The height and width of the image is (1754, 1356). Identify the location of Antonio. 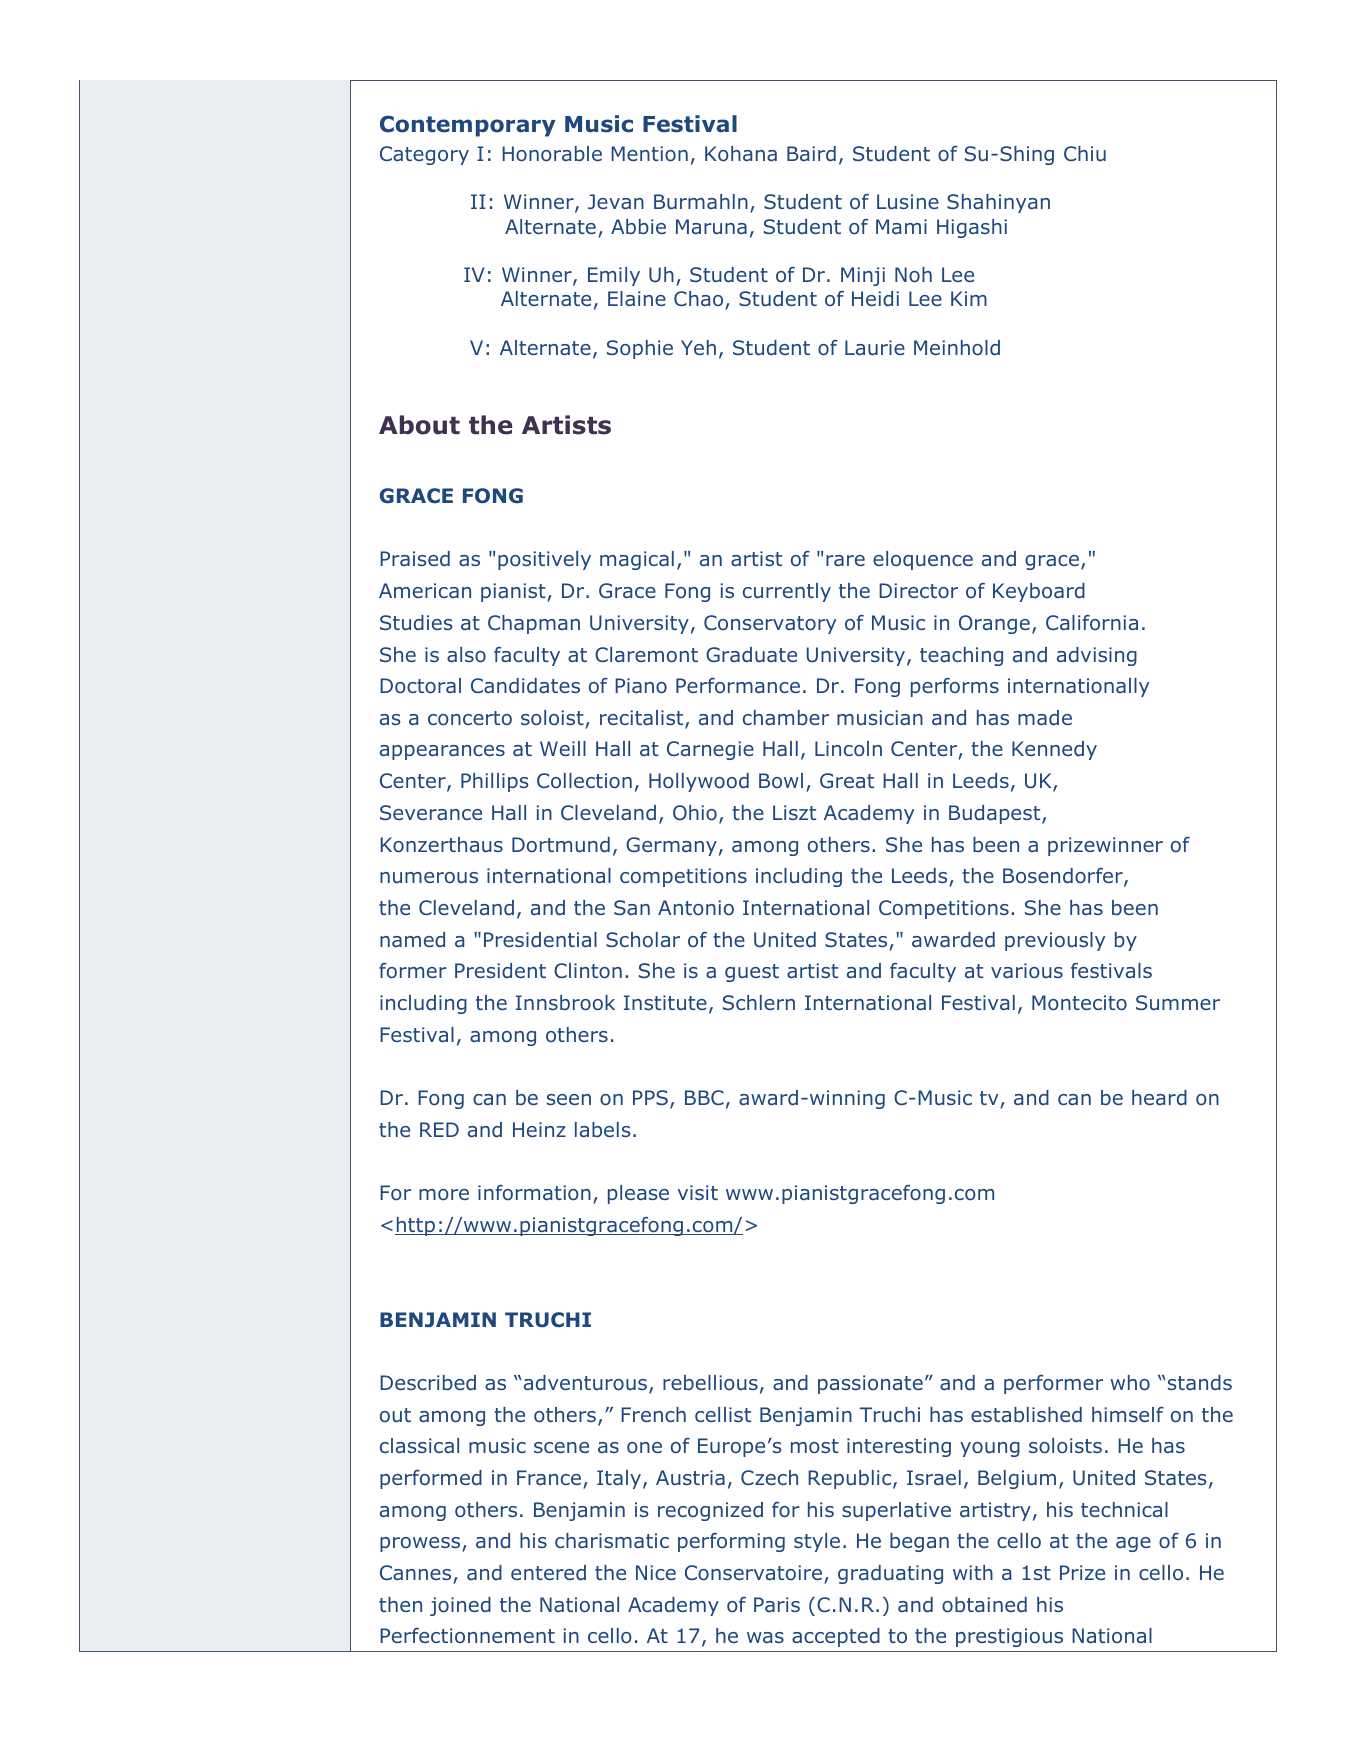
(696, 908).
